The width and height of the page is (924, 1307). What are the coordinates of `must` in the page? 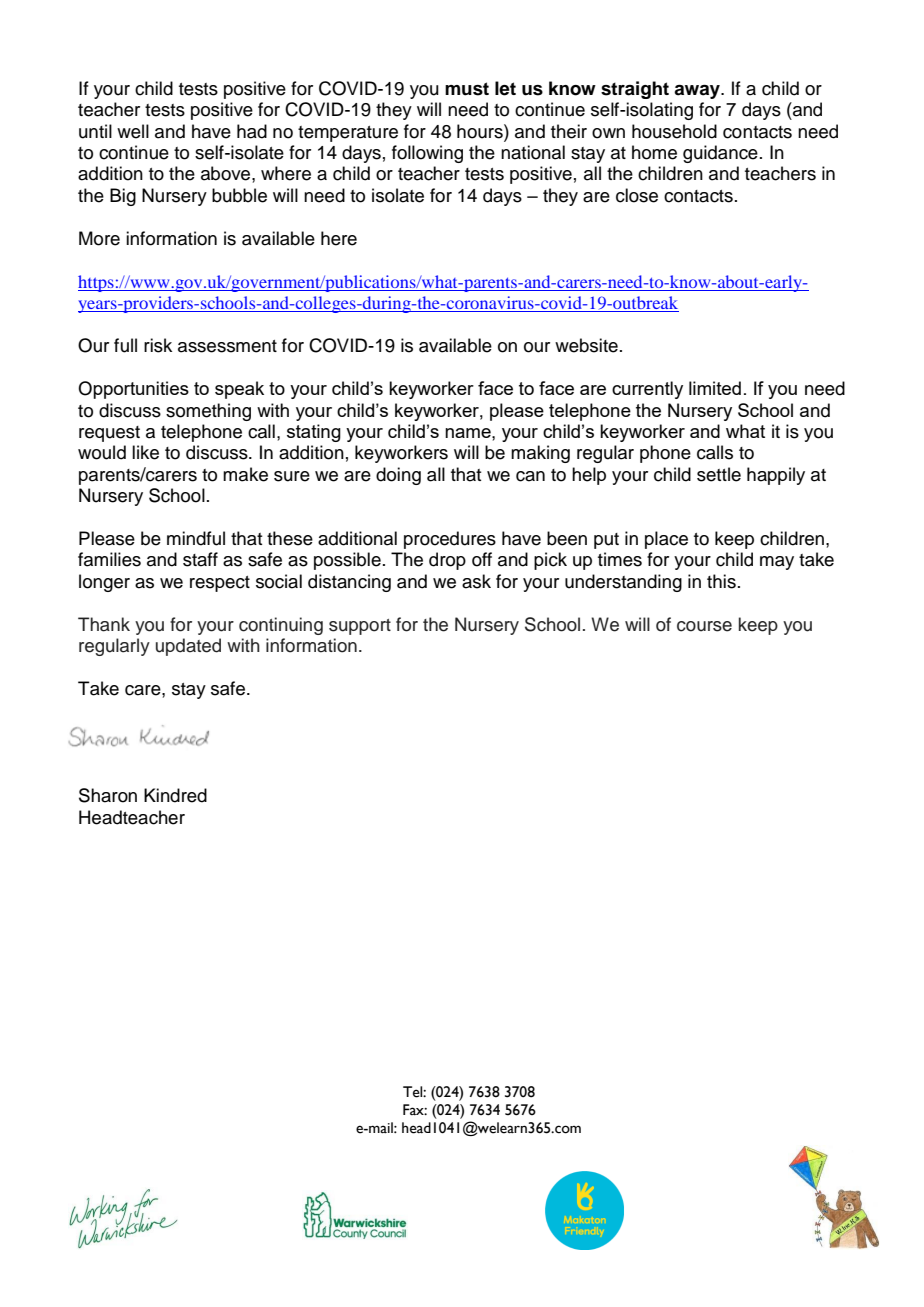 It's located at (467, 89).
